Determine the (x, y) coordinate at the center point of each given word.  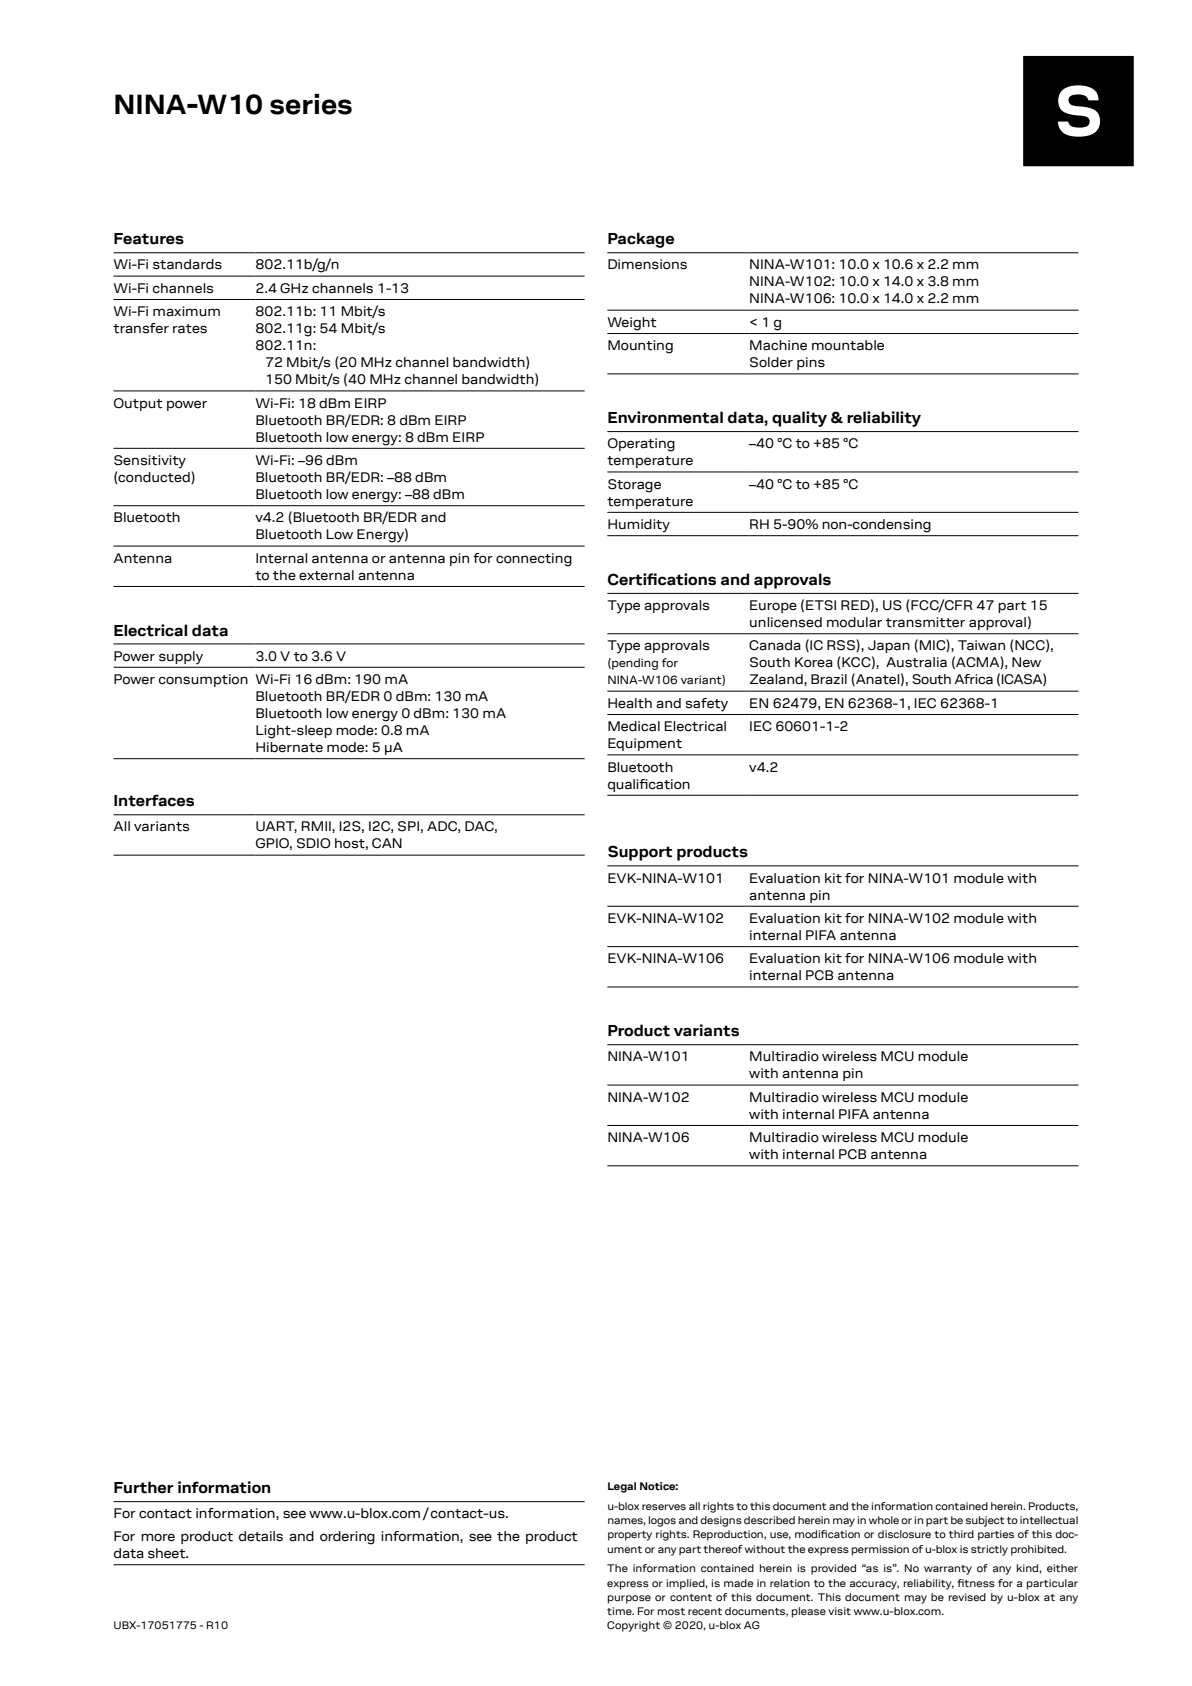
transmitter (925, 622)
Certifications (662, 579)
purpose (629, 1599)
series (311, 104)
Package (641, 240)
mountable (848, 345)
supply (181, 657)
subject (985, 1521)
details (261, 1536)
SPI (408, 826)
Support (640, 853)
